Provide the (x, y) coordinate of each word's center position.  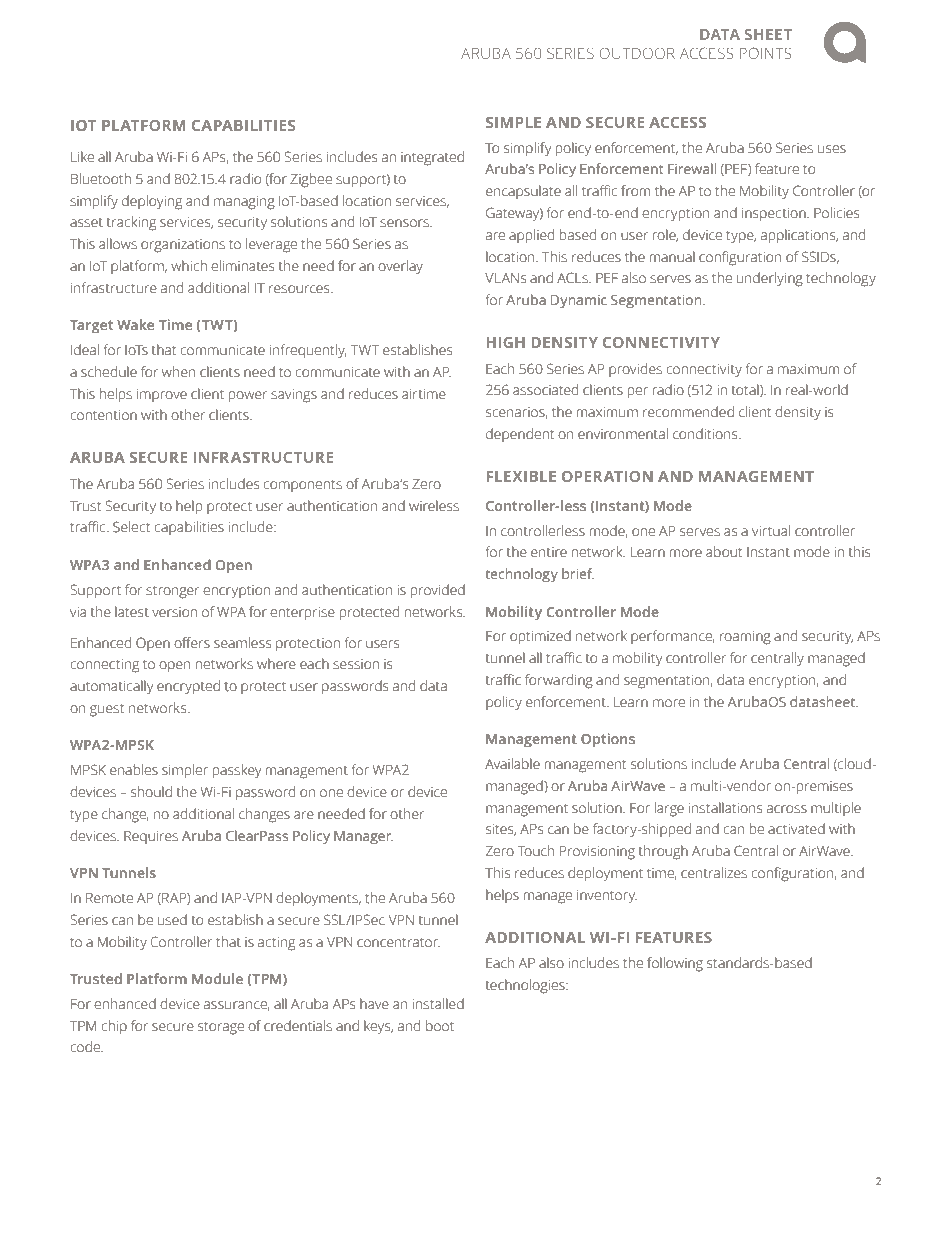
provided (438, 591)
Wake (135, 324)
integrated (432, 158)
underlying (770, 279)
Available (512, 763)
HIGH (506, 342)
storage (221, 1028)
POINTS (766, 53)
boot (440, 1025)
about (724, 552)
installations (725, 808)
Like (82, 157)
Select (131, 527)
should (151, 792)
